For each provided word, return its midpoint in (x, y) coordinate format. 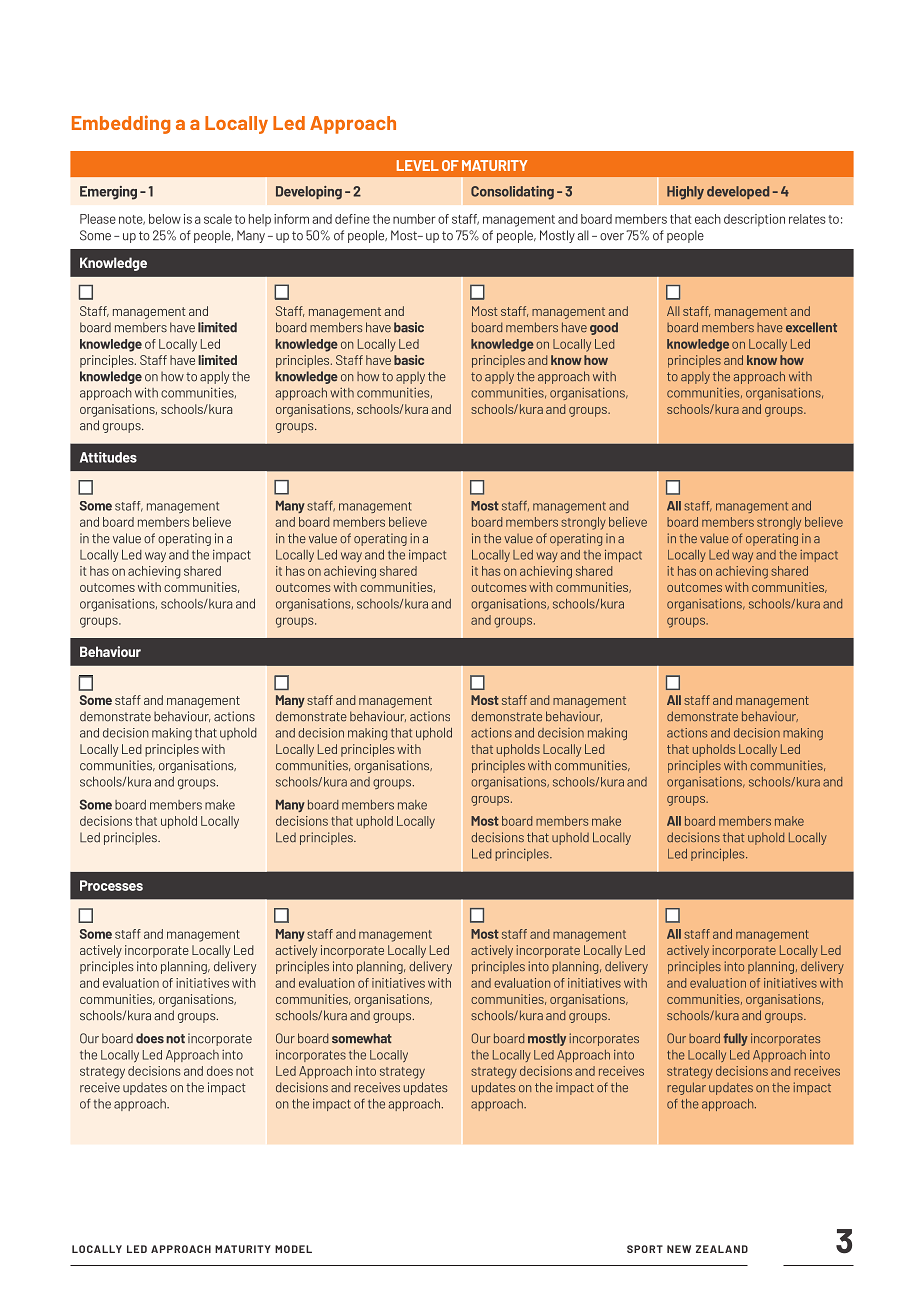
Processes (111, 885)
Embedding (121, 124)
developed (738, 192)
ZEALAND (722, 1249)
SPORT (645, 1249)
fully (735, 1039)
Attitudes (108, 457)
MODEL (293, 1249)
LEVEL (418, 165)
